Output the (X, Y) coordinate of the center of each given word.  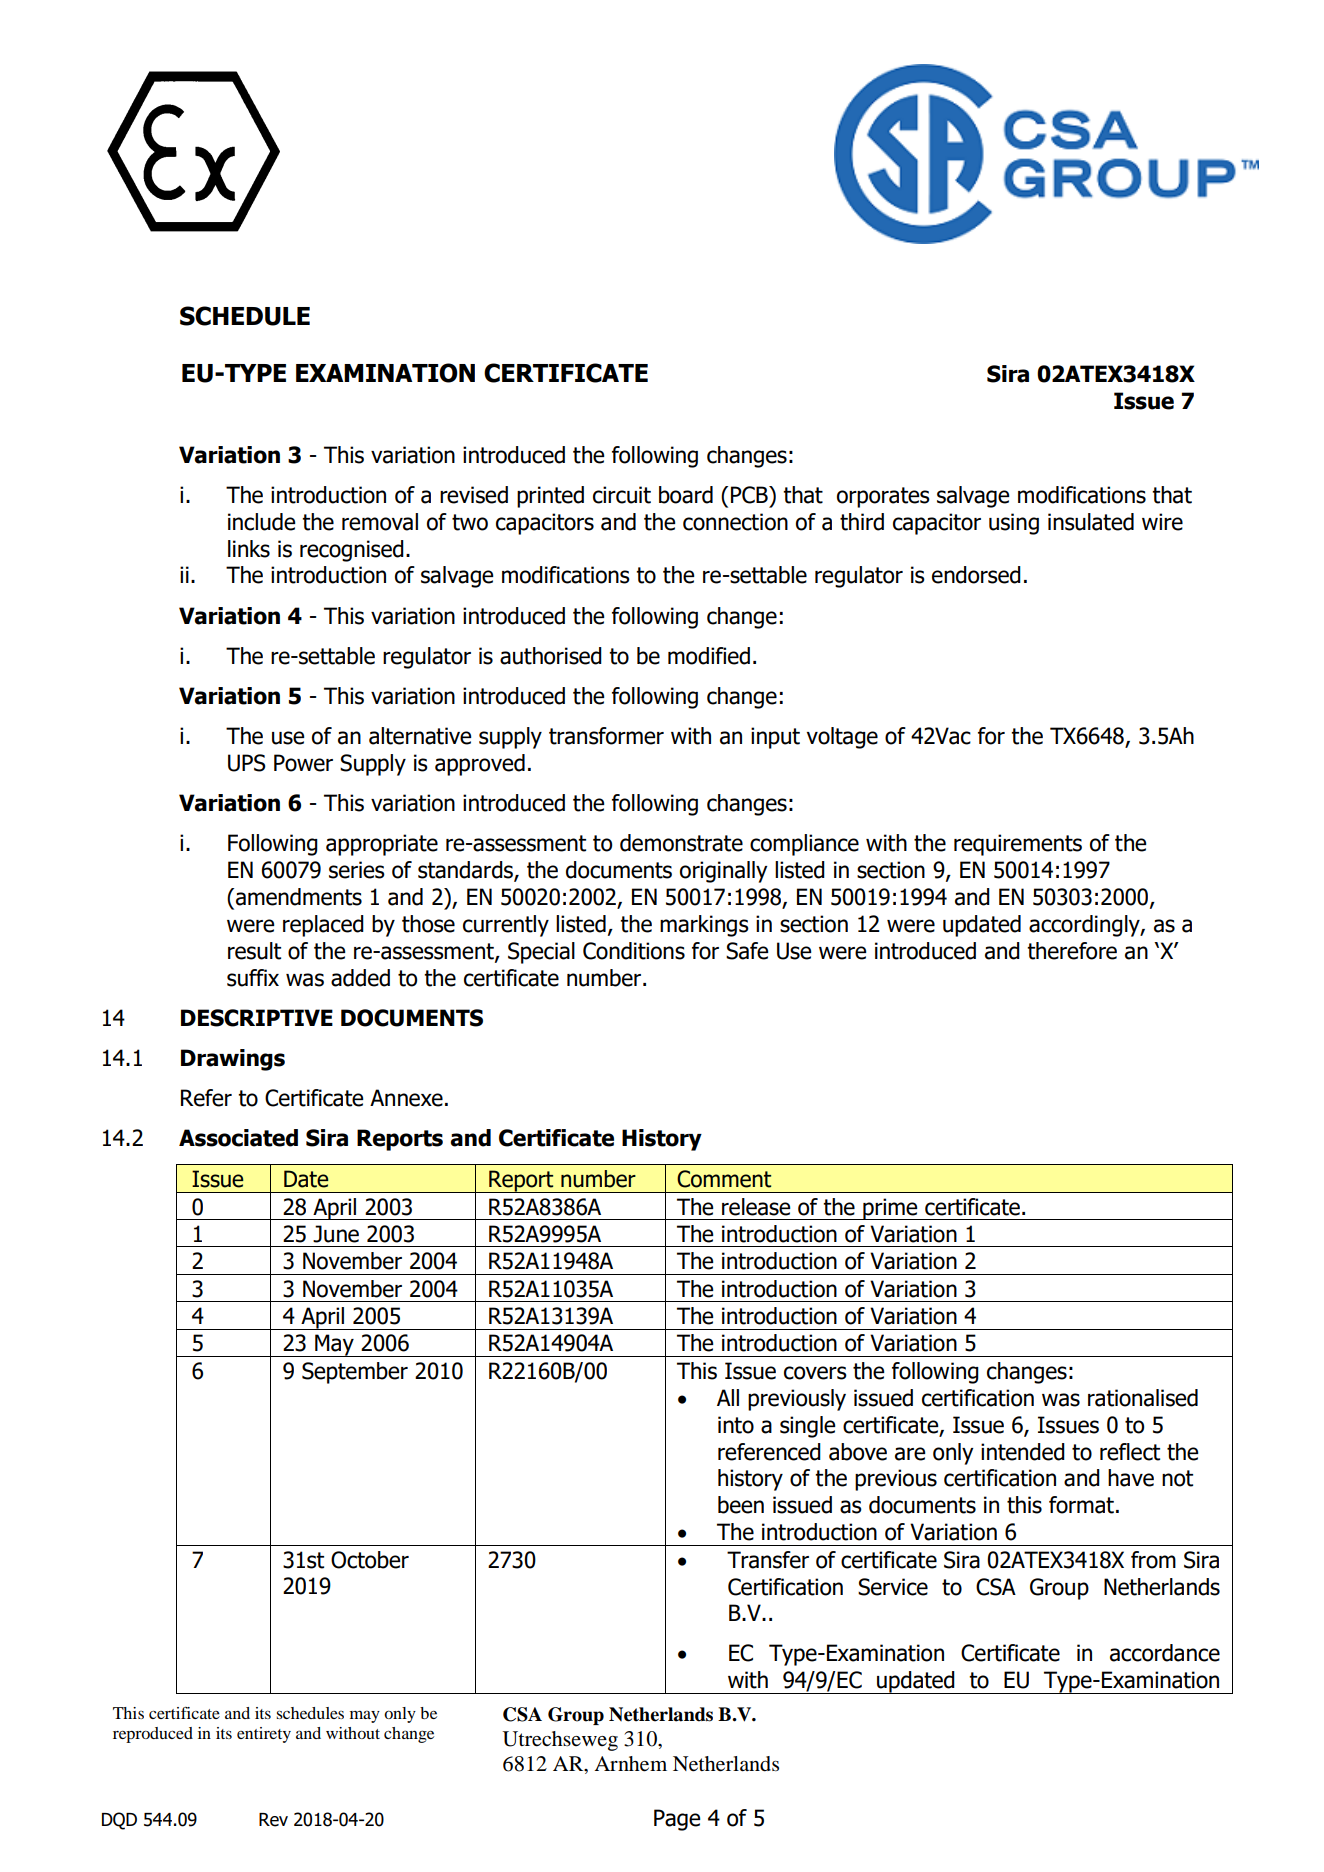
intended (1023, 1452)
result (254, 951)
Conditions (634, 951)
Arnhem (630, 1764)
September (355, 1373)
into (736, 1425)
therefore (1072, 951)
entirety (264, 1735)
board (686, 495)
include (262, 522)
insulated (1091, 522)
